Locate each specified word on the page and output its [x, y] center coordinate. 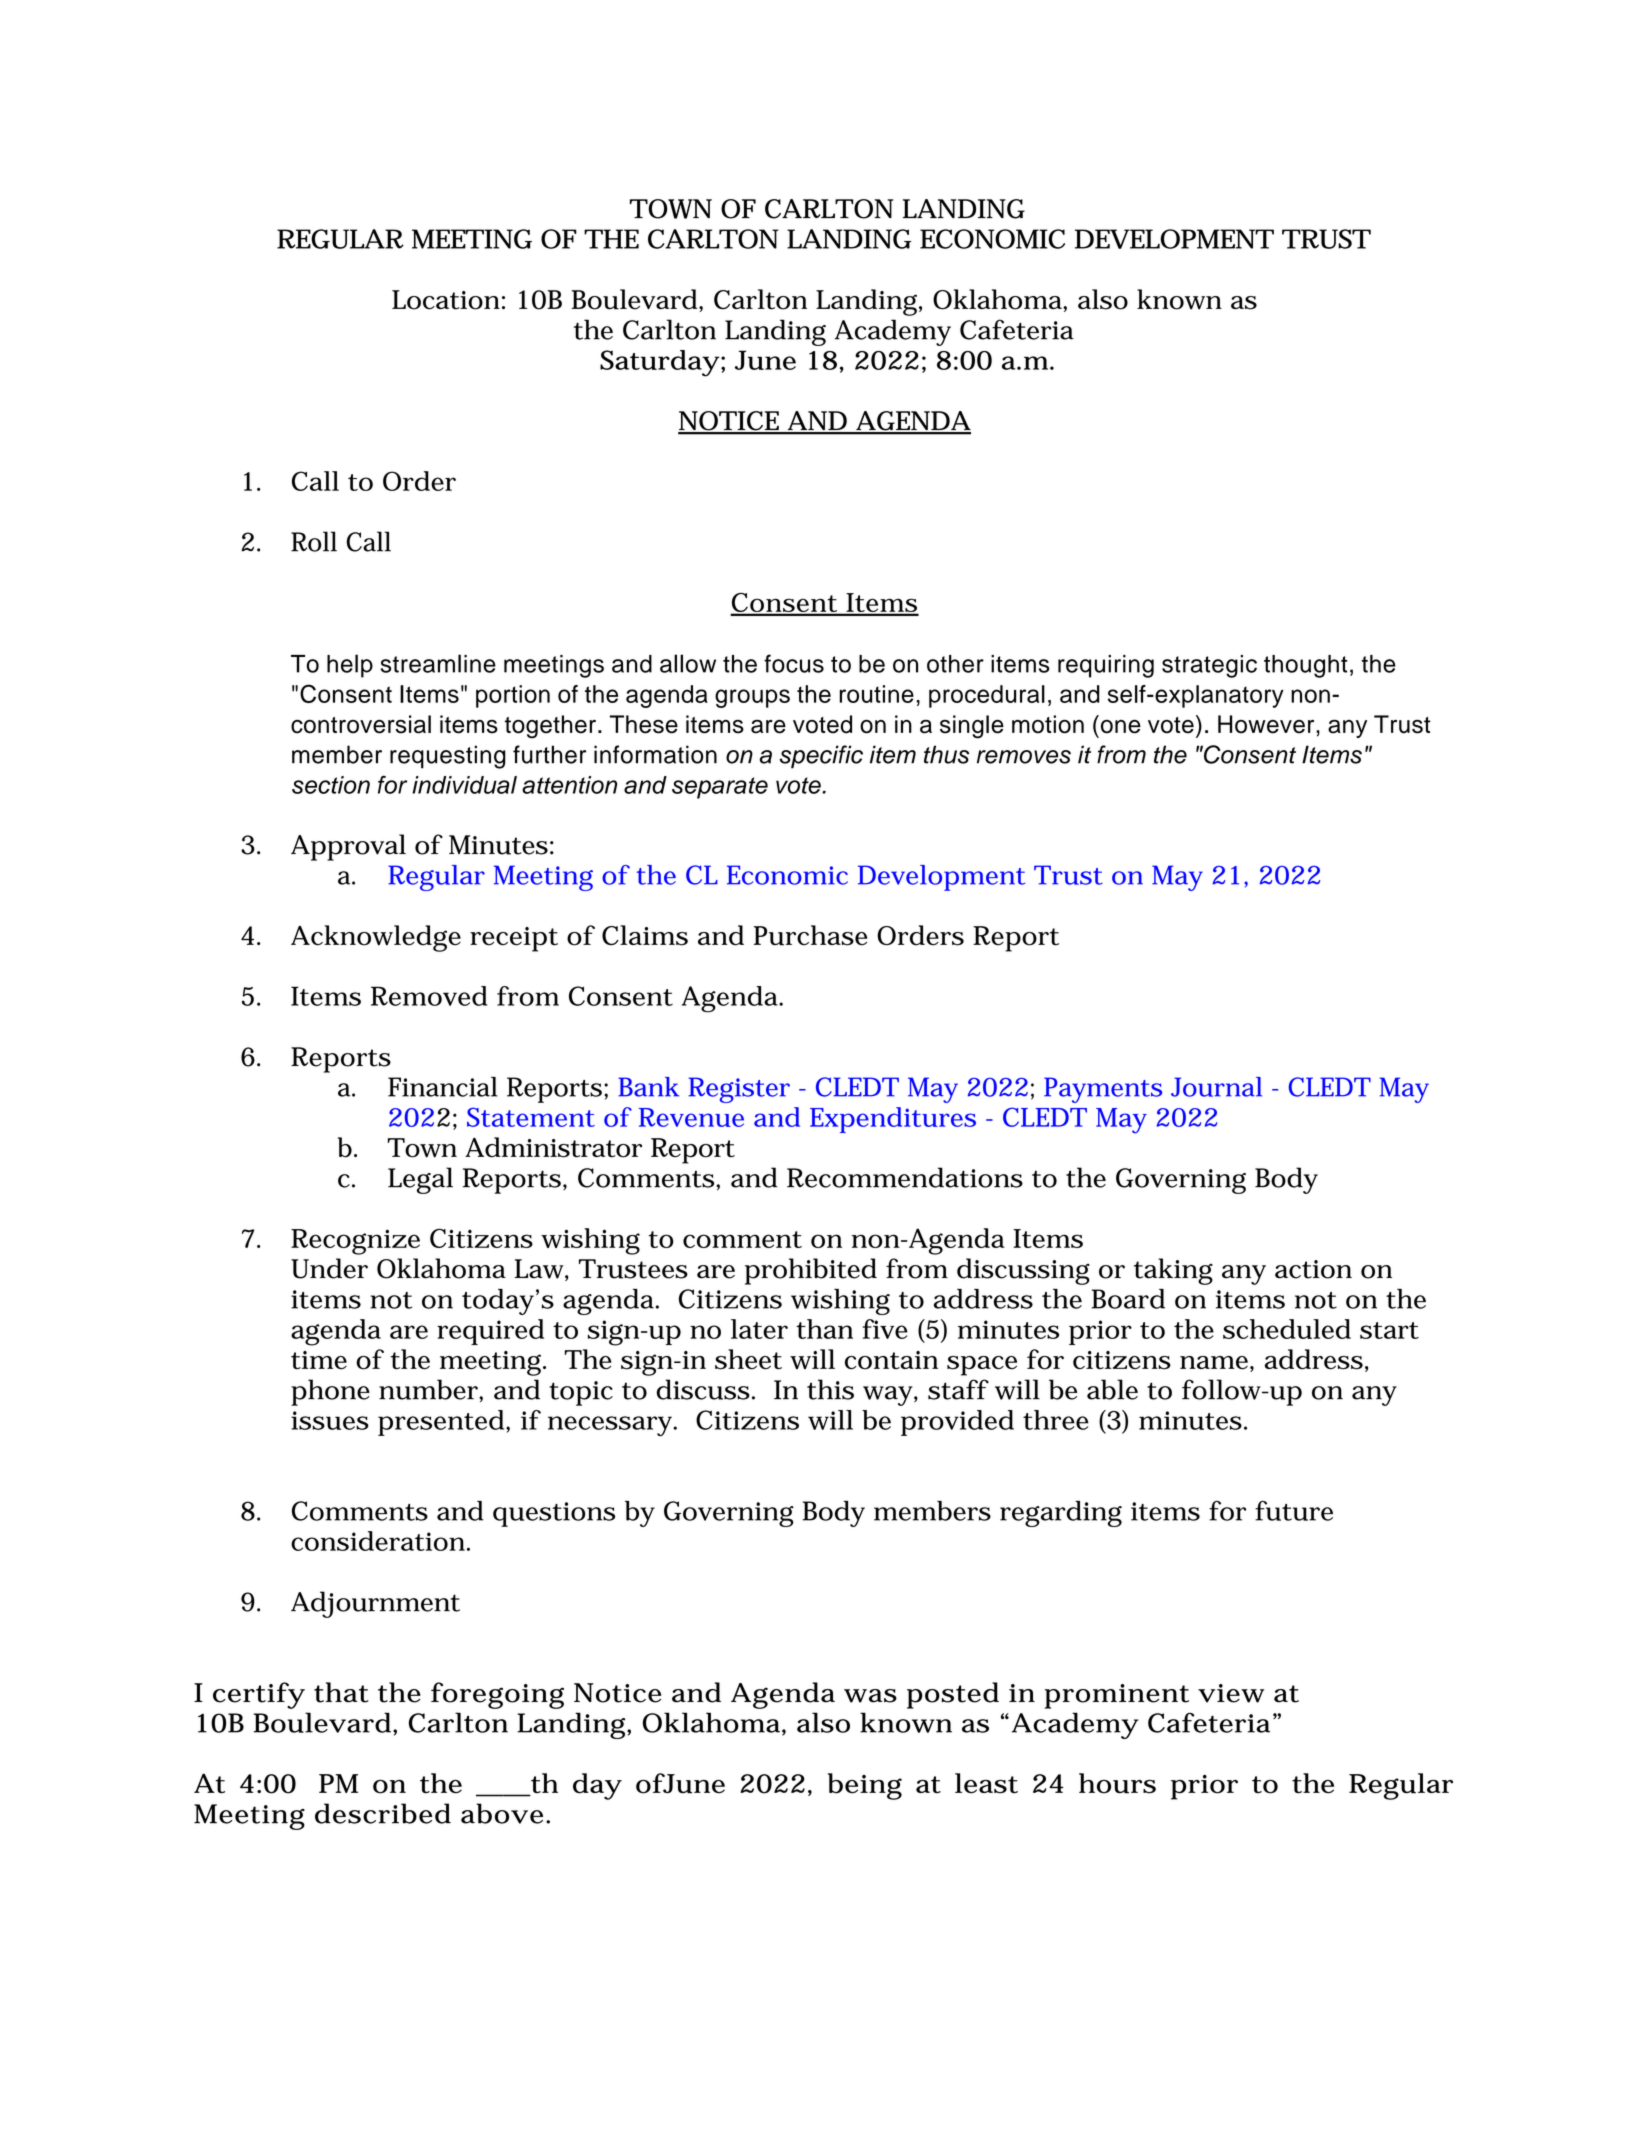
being [865, 1786]
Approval [348, 847]
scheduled [1287, 1329]
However [1267, 724]
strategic [1209, 666]
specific [821, 757]
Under [329, 1268]
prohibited [811, 1271]
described [383, 1813]
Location [446, 300]
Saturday [659, 363]
